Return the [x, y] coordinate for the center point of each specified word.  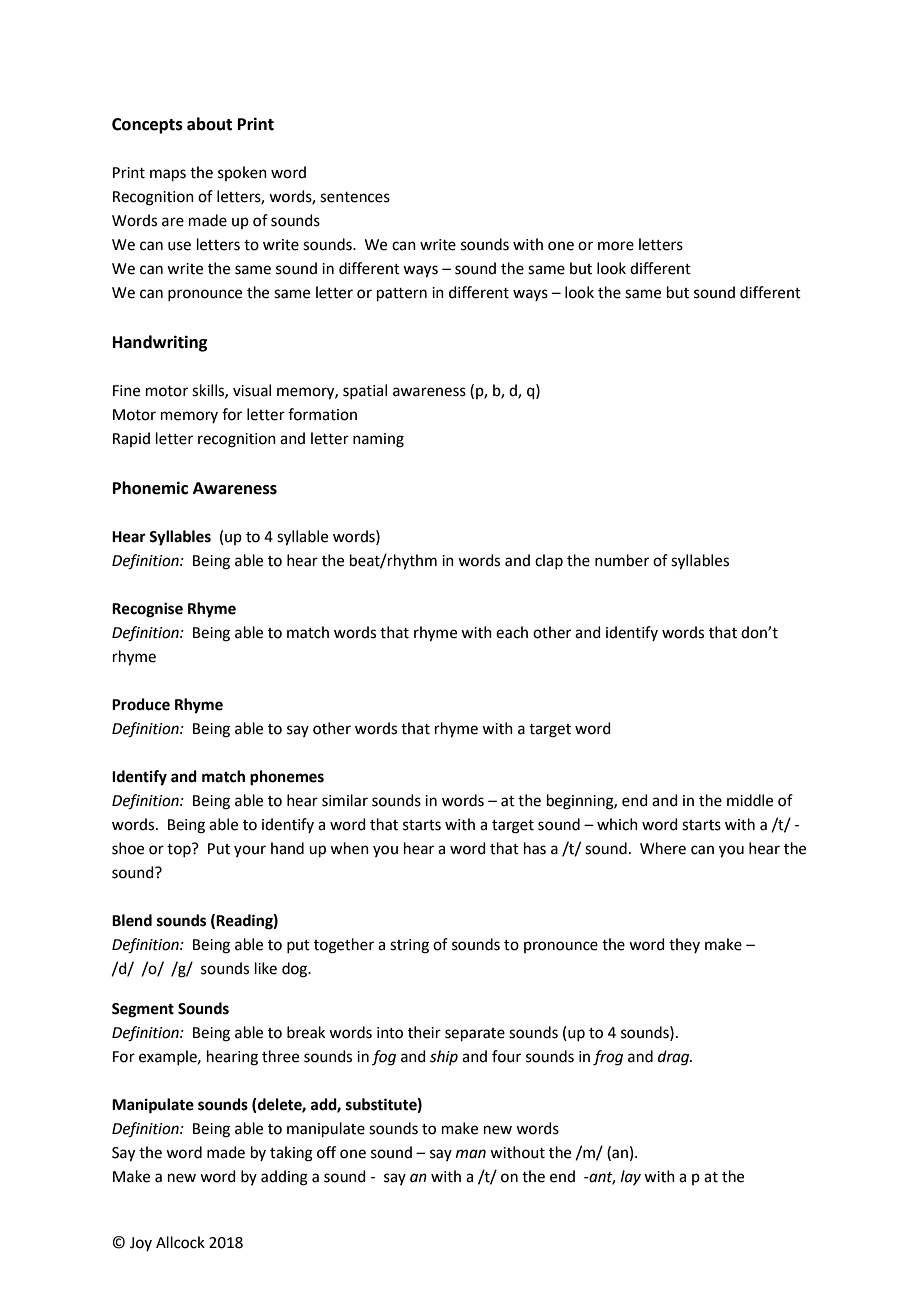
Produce [141, 704]
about [209, 124]
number [622, 560]
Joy [141, 1244]
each [512, 632]
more [616, 246]
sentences [355, 197]
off [326, 1152]
